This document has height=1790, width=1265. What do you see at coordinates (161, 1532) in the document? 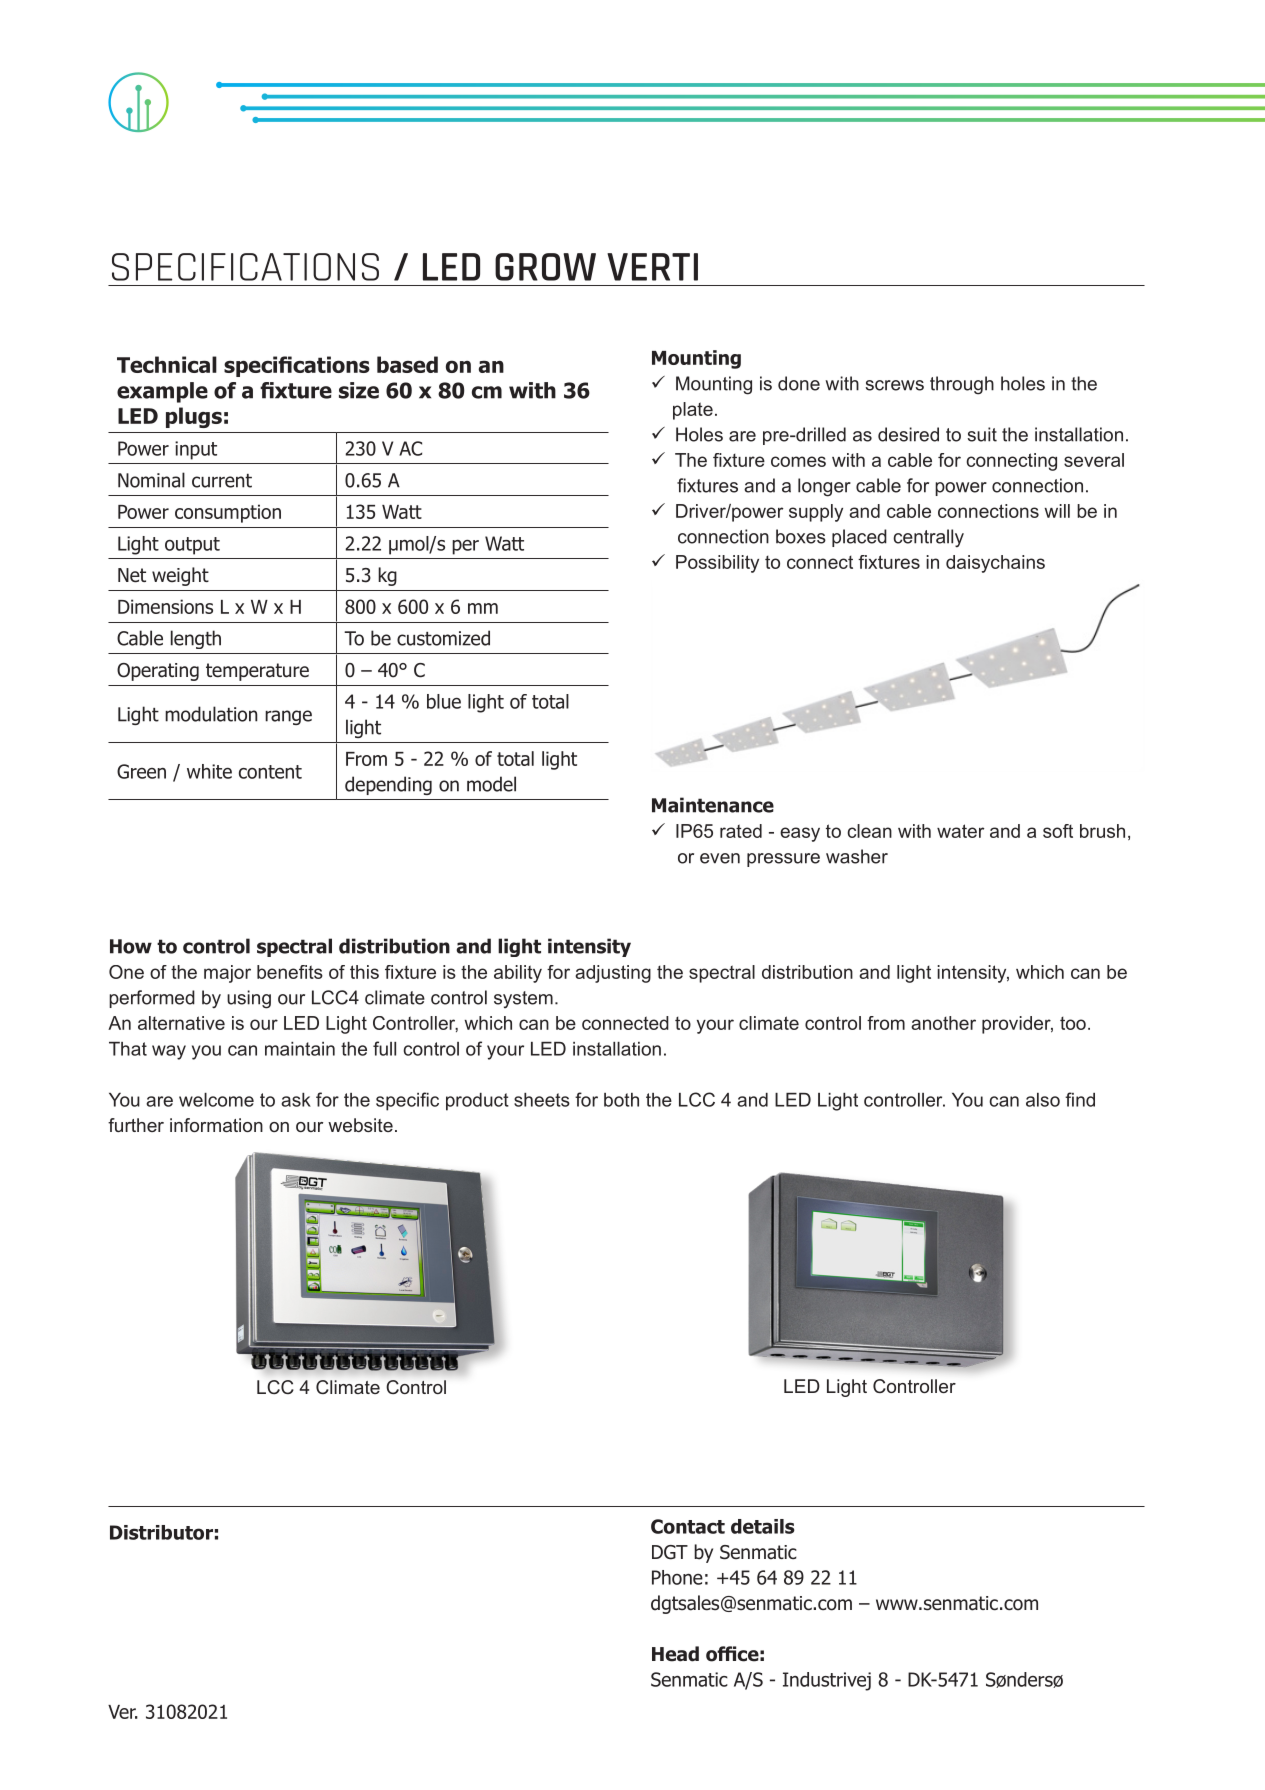
I see `Distributor` at bounding box center [161, 1532].
